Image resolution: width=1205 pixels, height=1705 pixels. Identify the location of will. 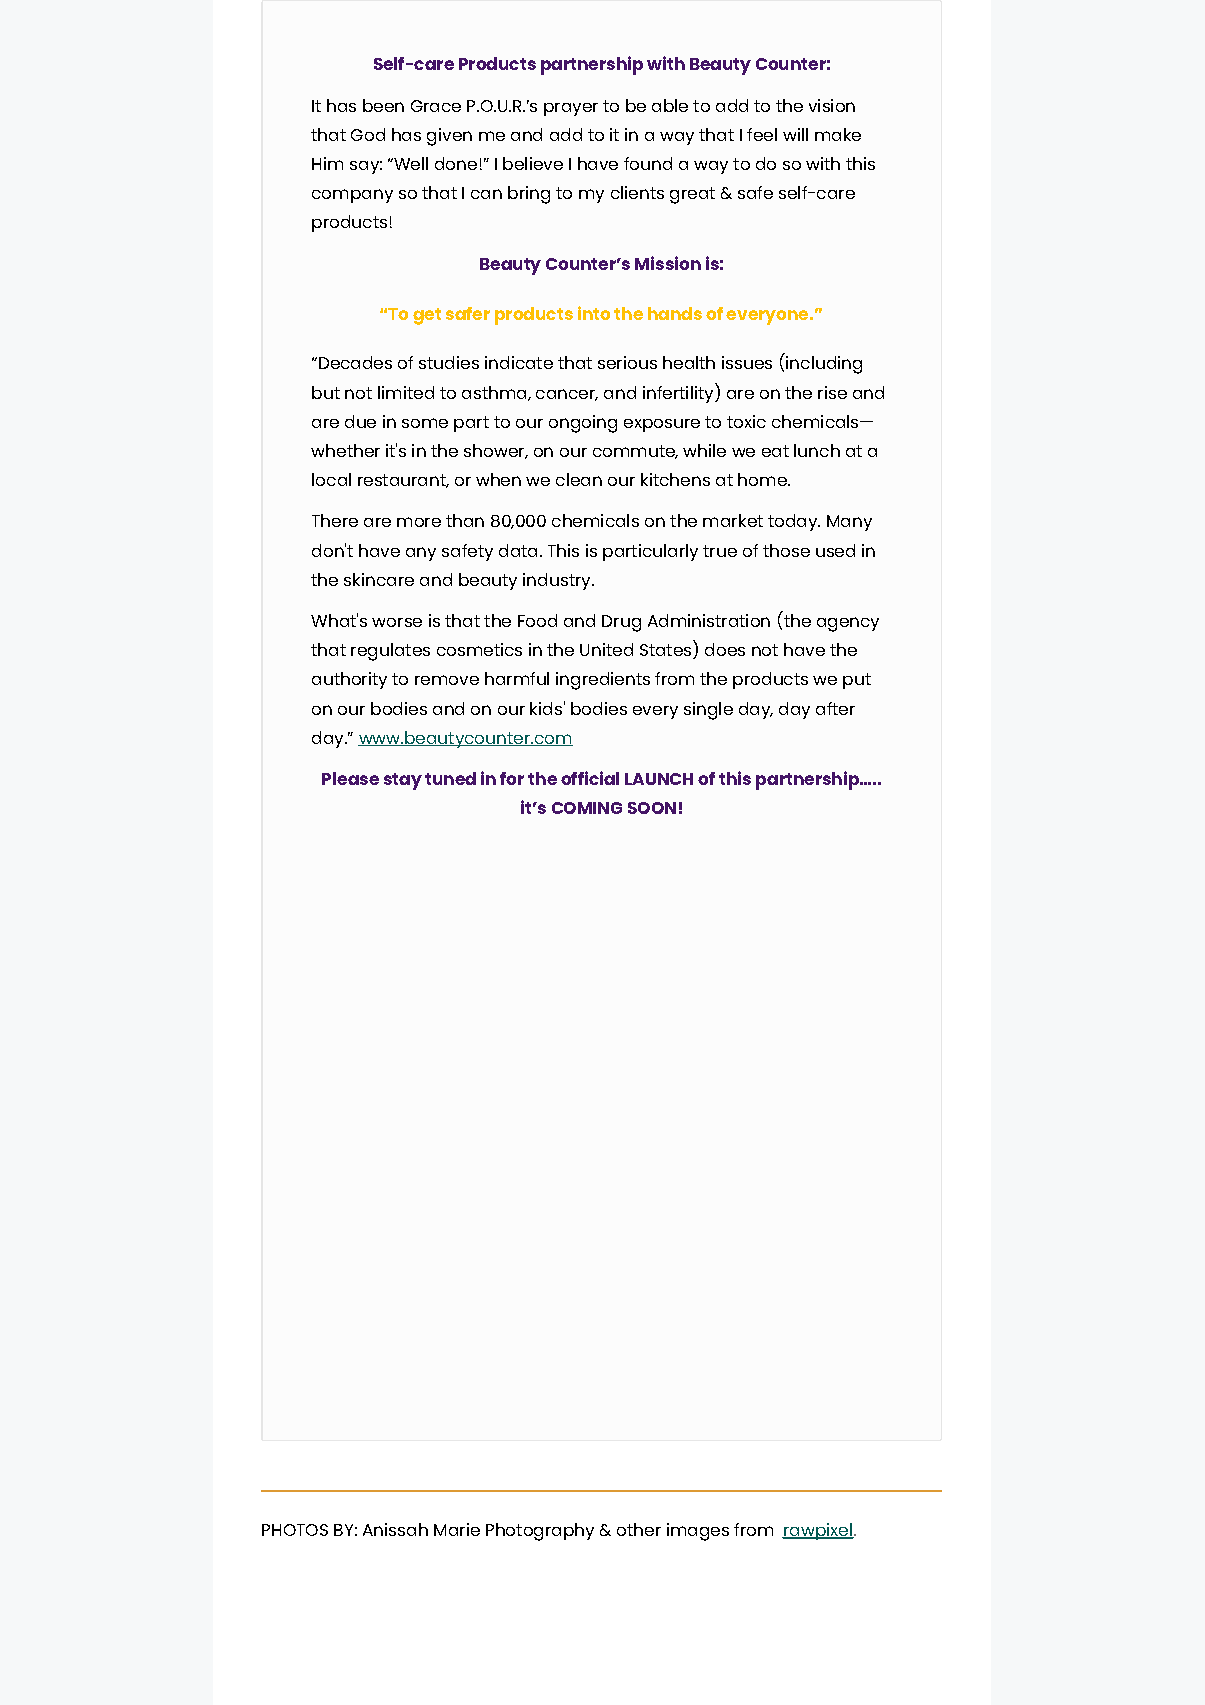
(795, 134).
